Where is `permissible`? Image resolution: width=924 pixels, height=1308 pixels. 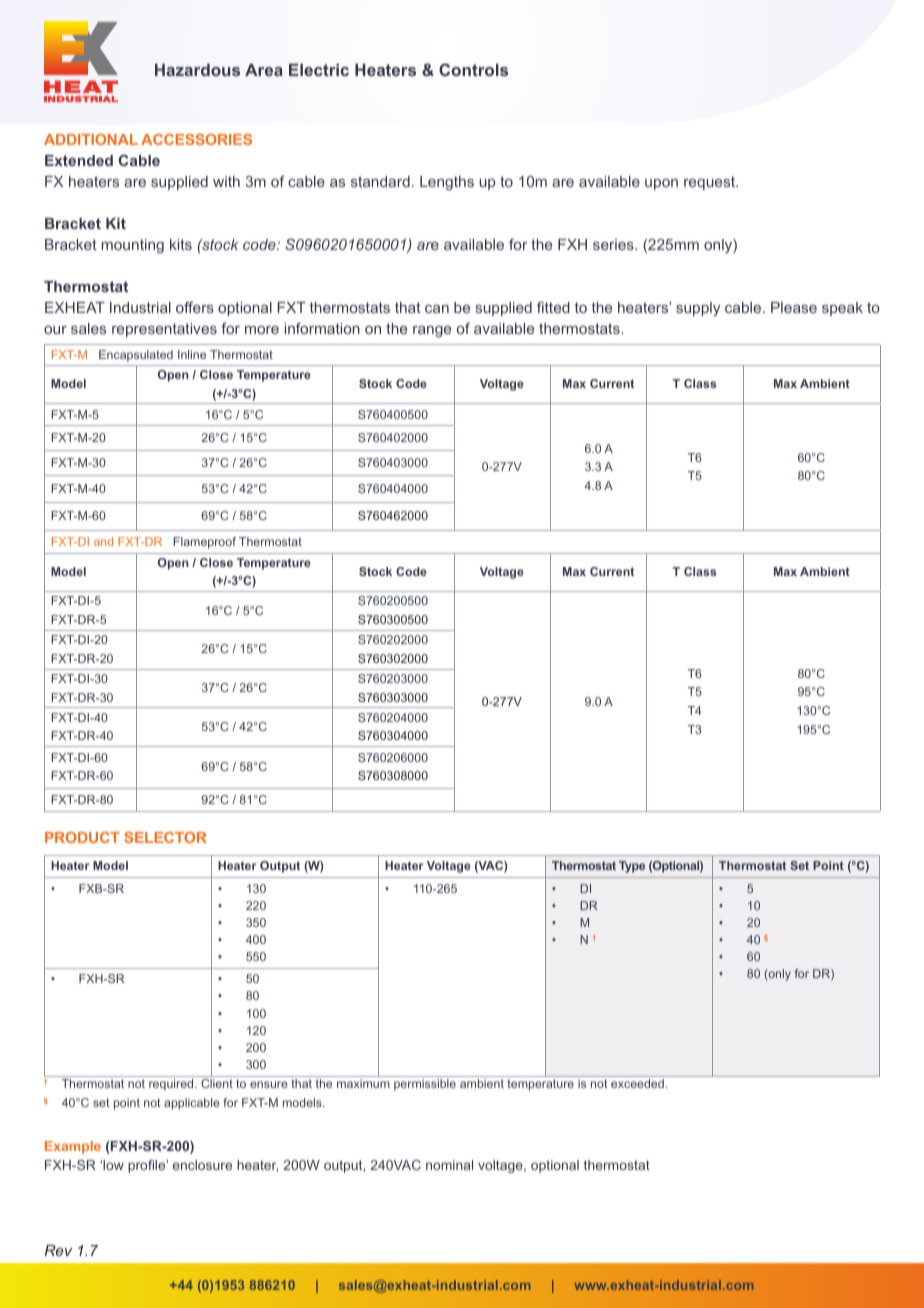 permissible is located at coordinates (425, 1085).
